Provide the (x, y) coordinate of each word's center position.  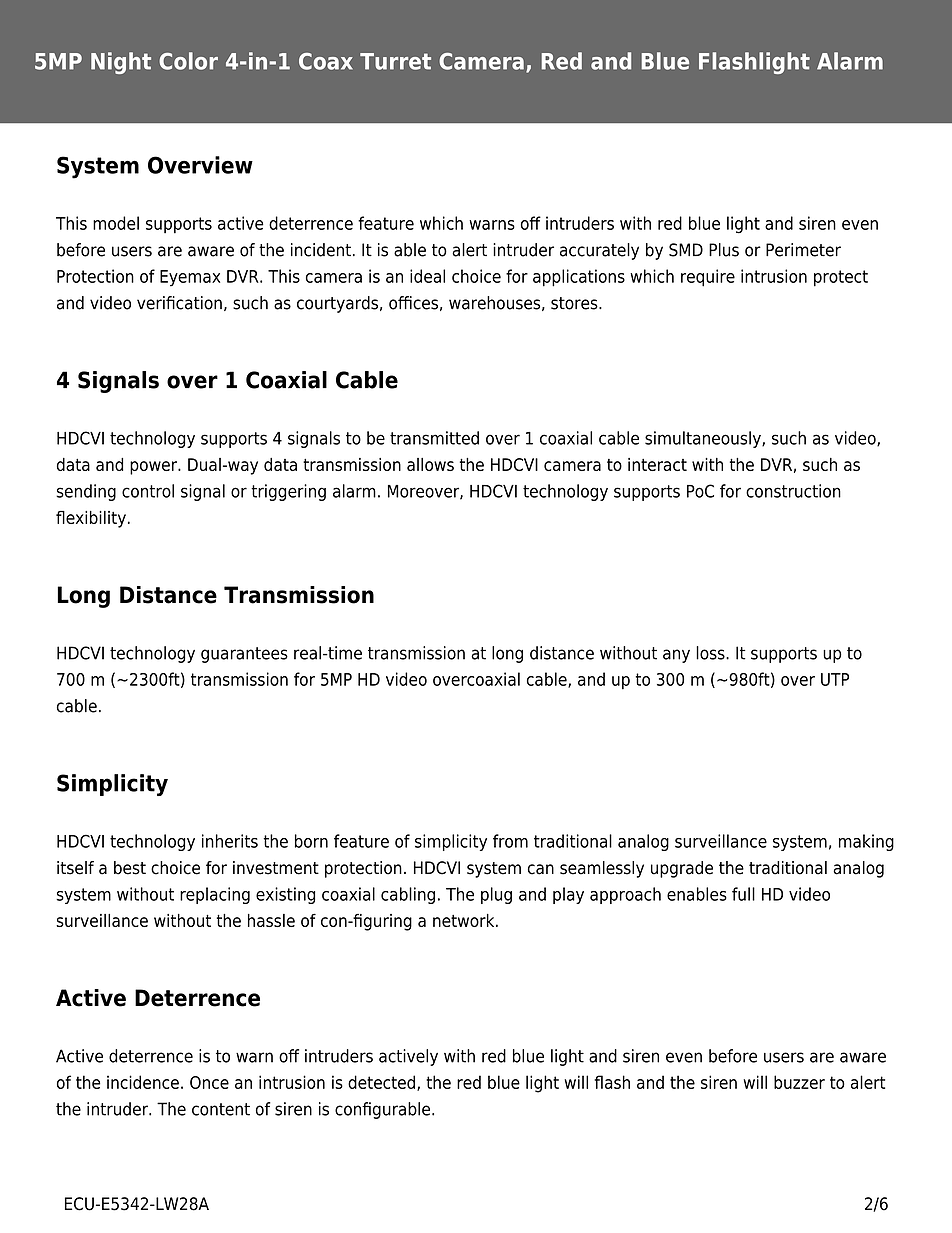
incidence (143, 1082)
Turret (395, 61)
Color (188, 61)
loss (711, 653)
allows (430, 464)
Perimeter (803, 250)
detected (383, 1083)
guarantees (244, 655)
